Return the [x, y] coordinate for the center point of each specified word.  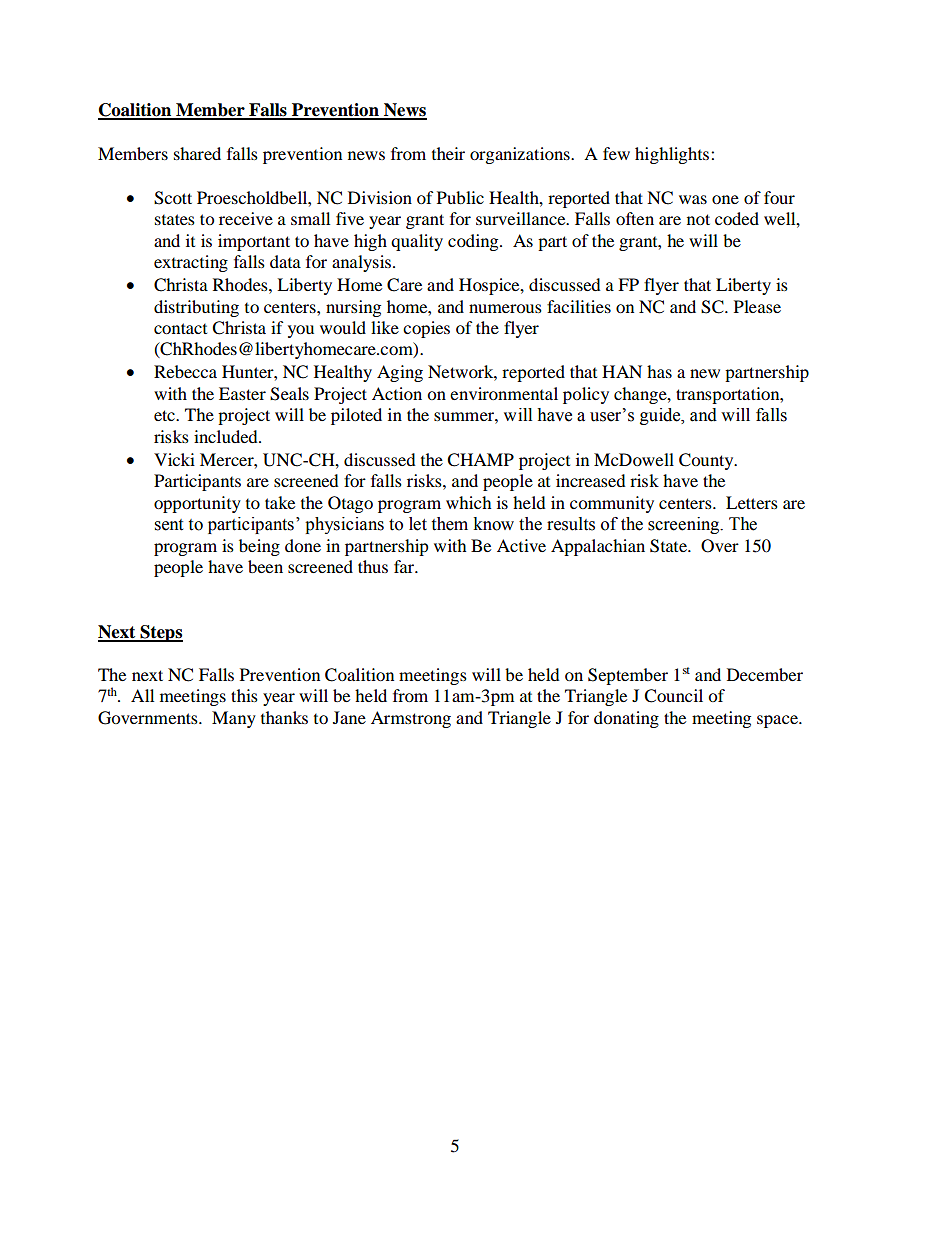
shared [197, 153]
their [448, 153]
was [693, 199]
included [227, 436]
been [265, 566]
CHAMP [480, 460]
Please [757, 306]
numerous [505, 308]
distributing [196, 308]
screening [685, 525]
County [707, 461]
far [405, 566]
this [244, 695]
